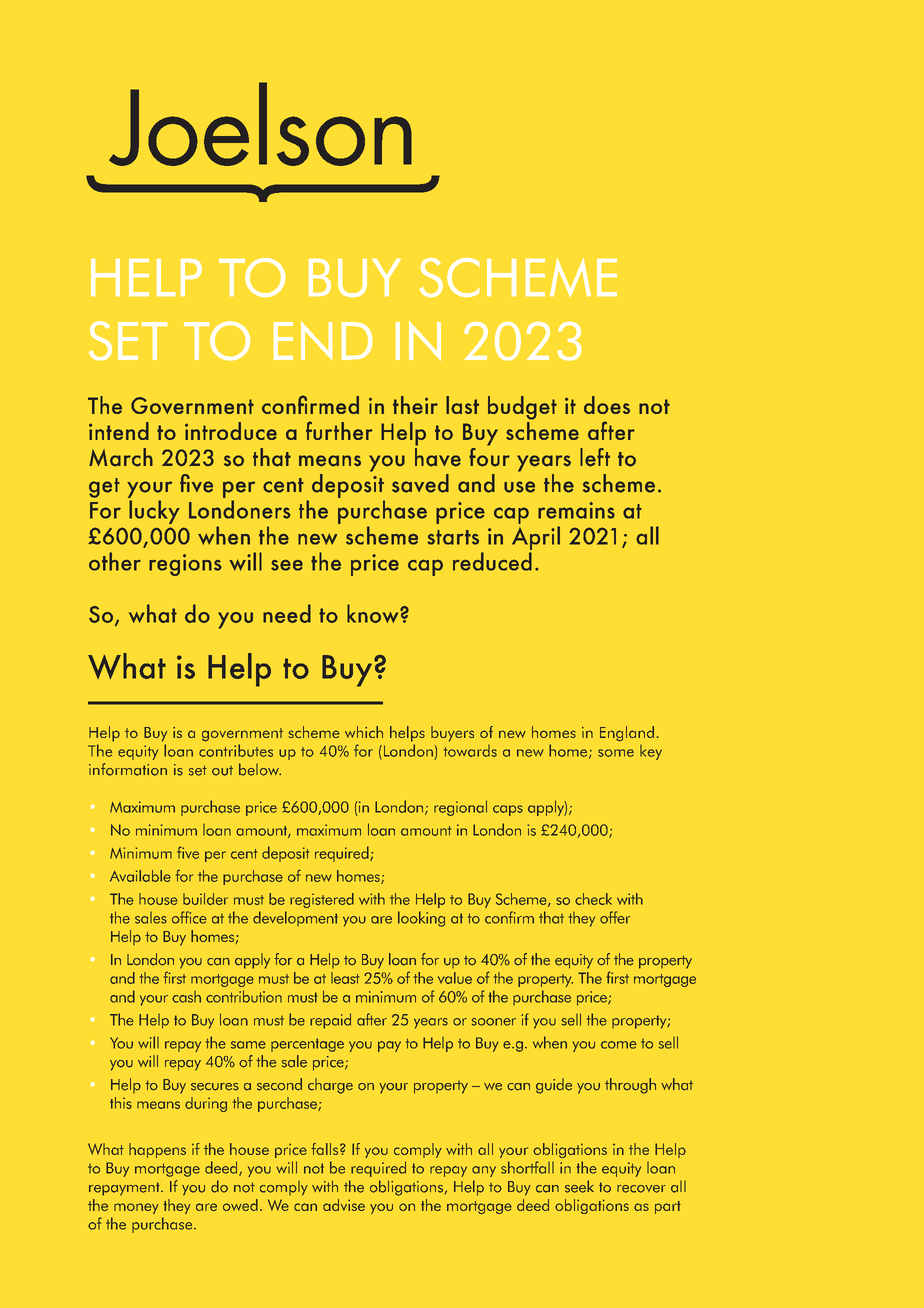  I want to click on introduce, so click(231, 431).
